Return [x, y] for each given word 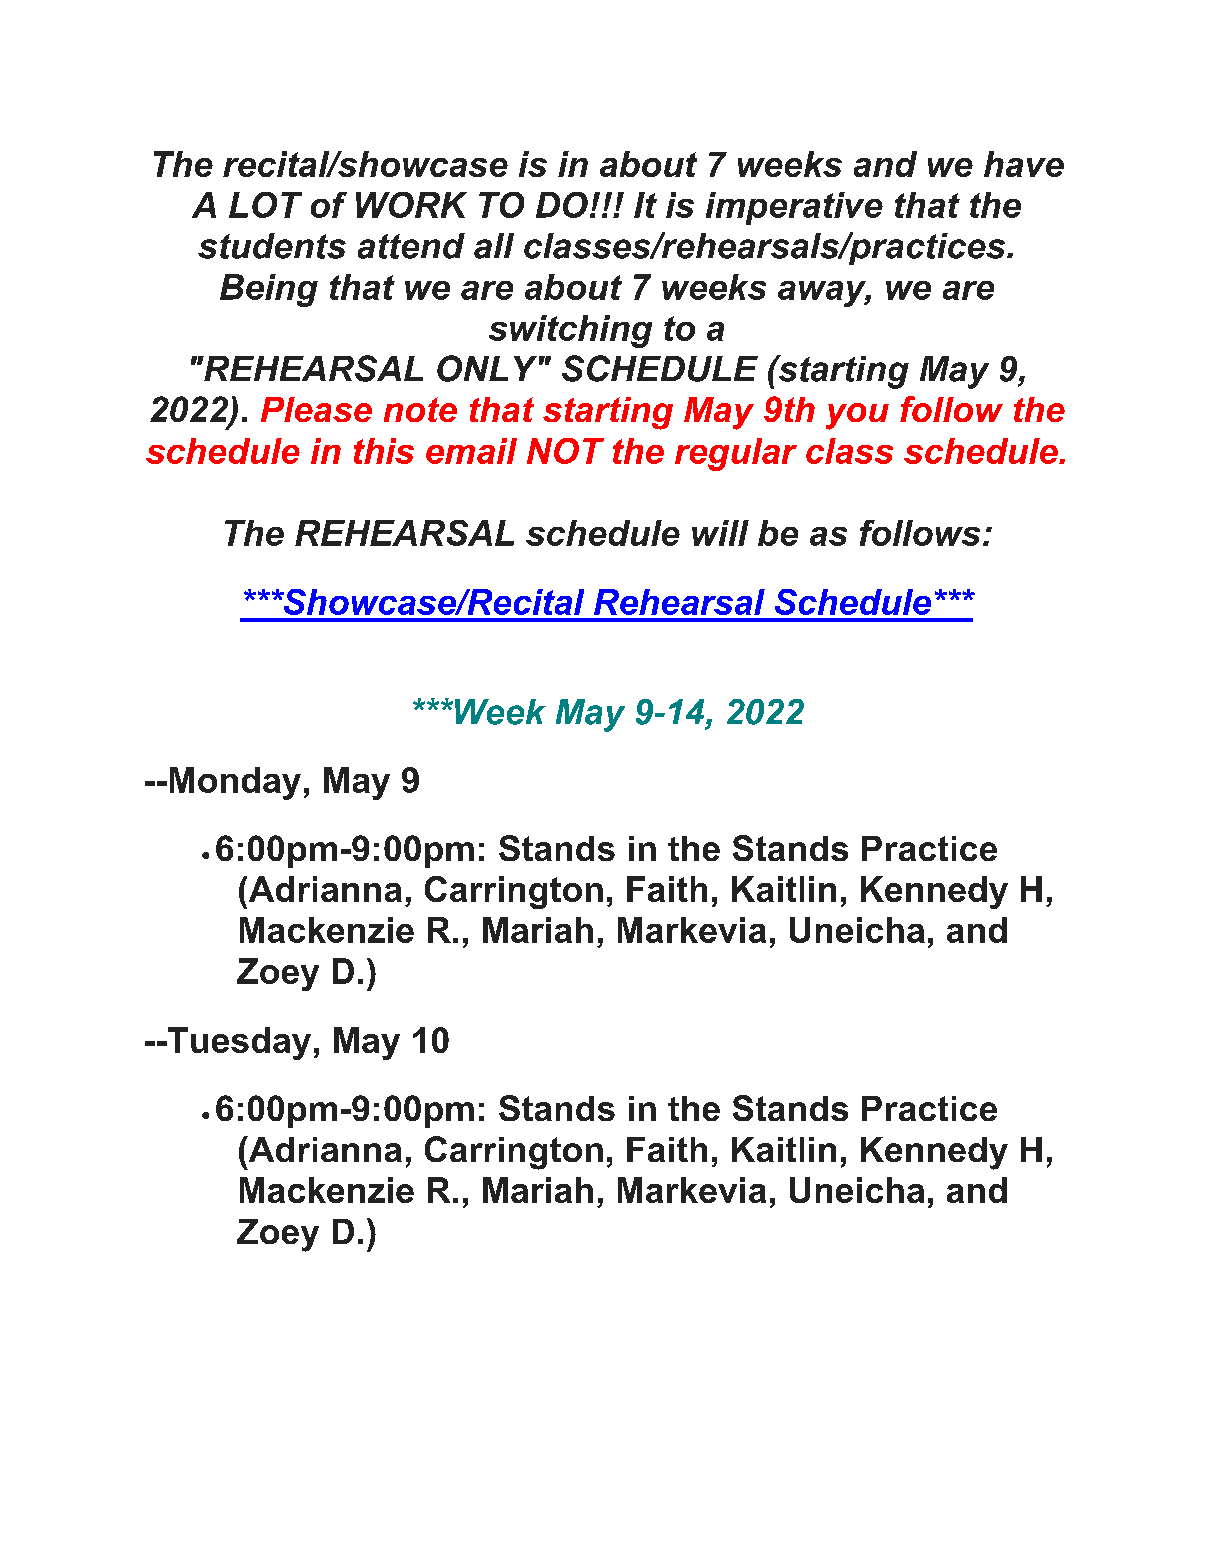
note [420, 409]
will [720, 533]
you [857, 416]
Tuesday [238, 1043]
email [471, 451]
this [384, 451]
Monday [235, 783]
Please [316, 409]
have [1024, 164]
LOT [265, 205]
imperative [794, 208]
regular [736, 454]
